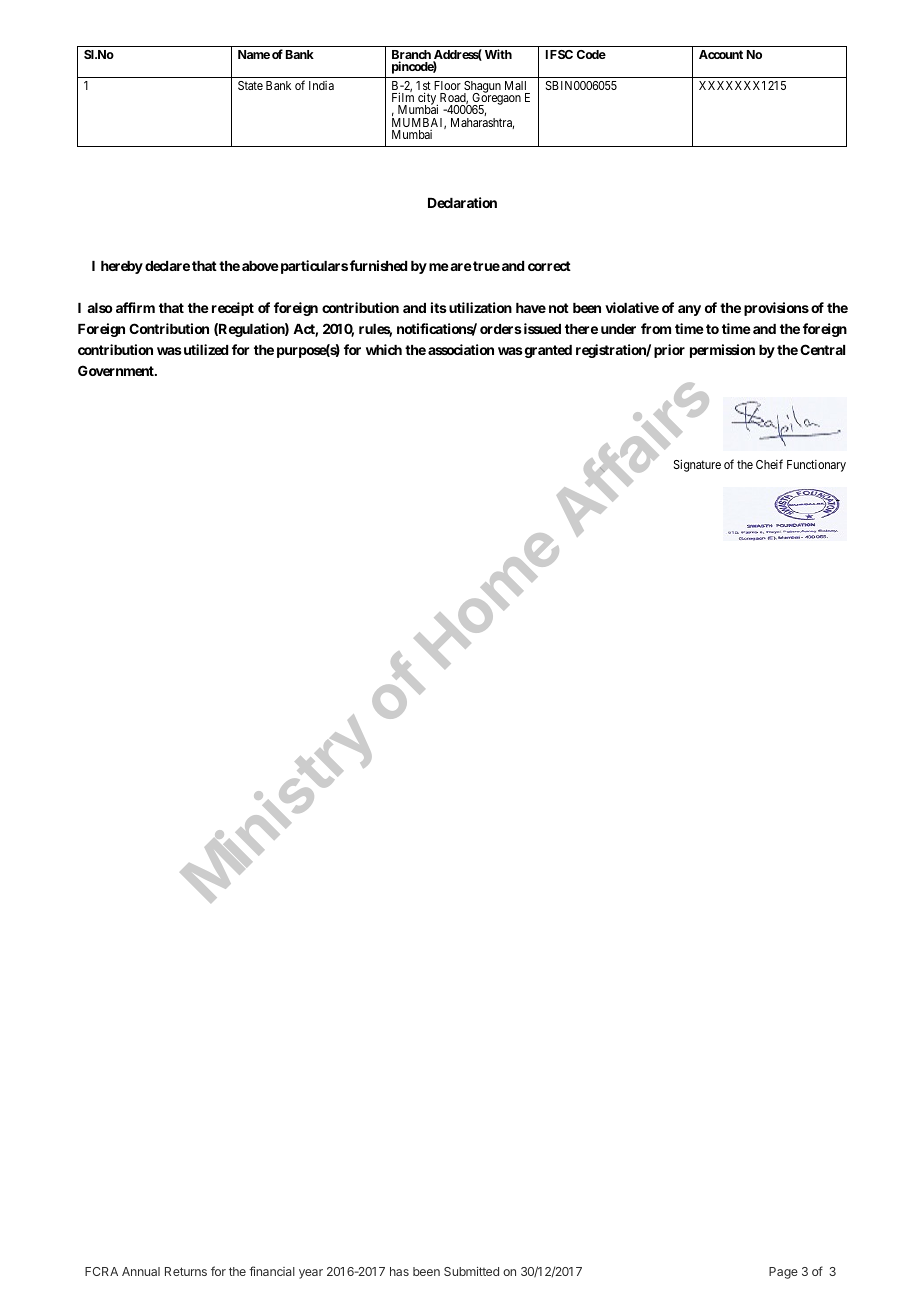  I want to click on Annual, so click(141, 1271).
